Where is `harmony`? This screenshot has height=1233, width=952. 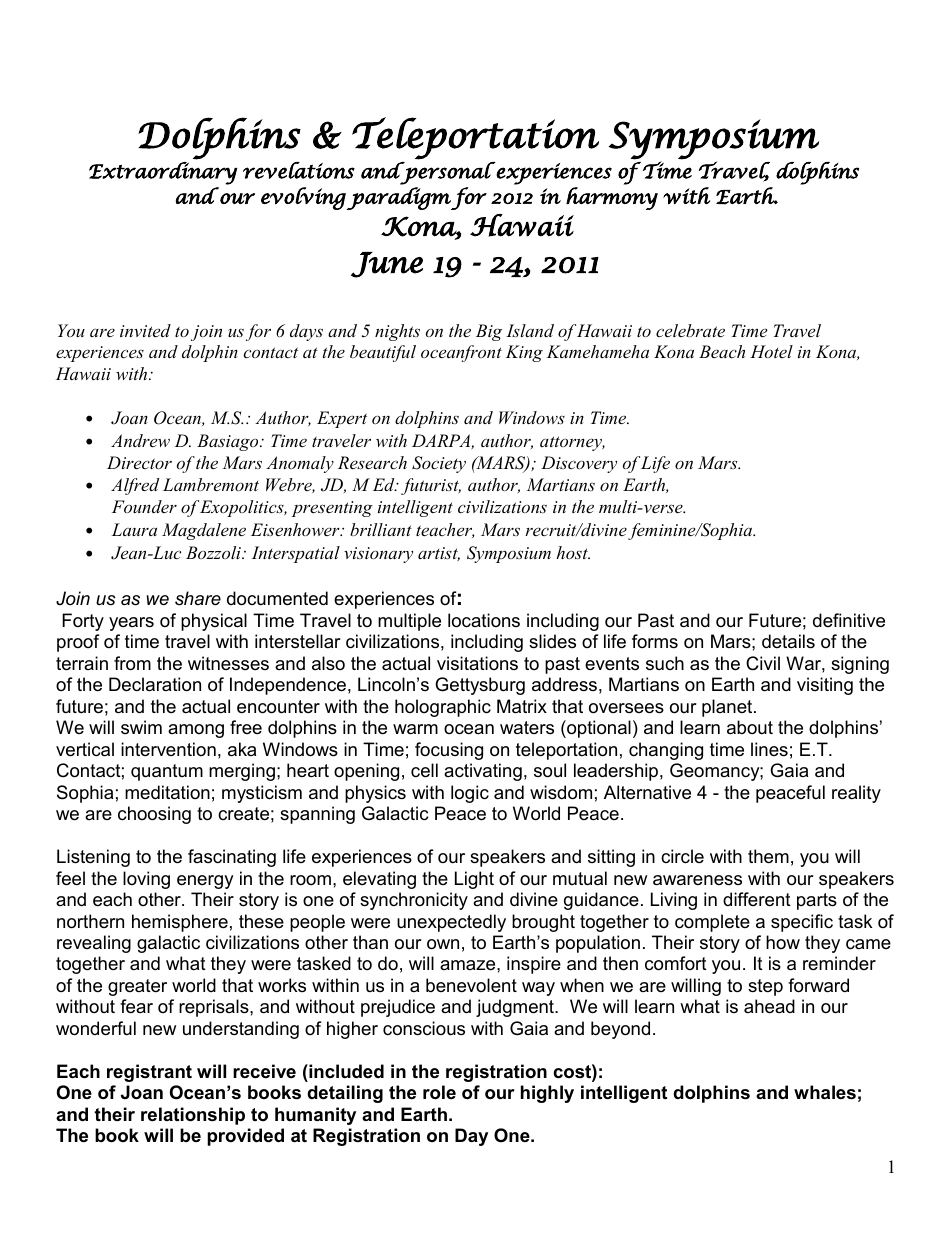
harmony is located at coordinates (612, 198).
